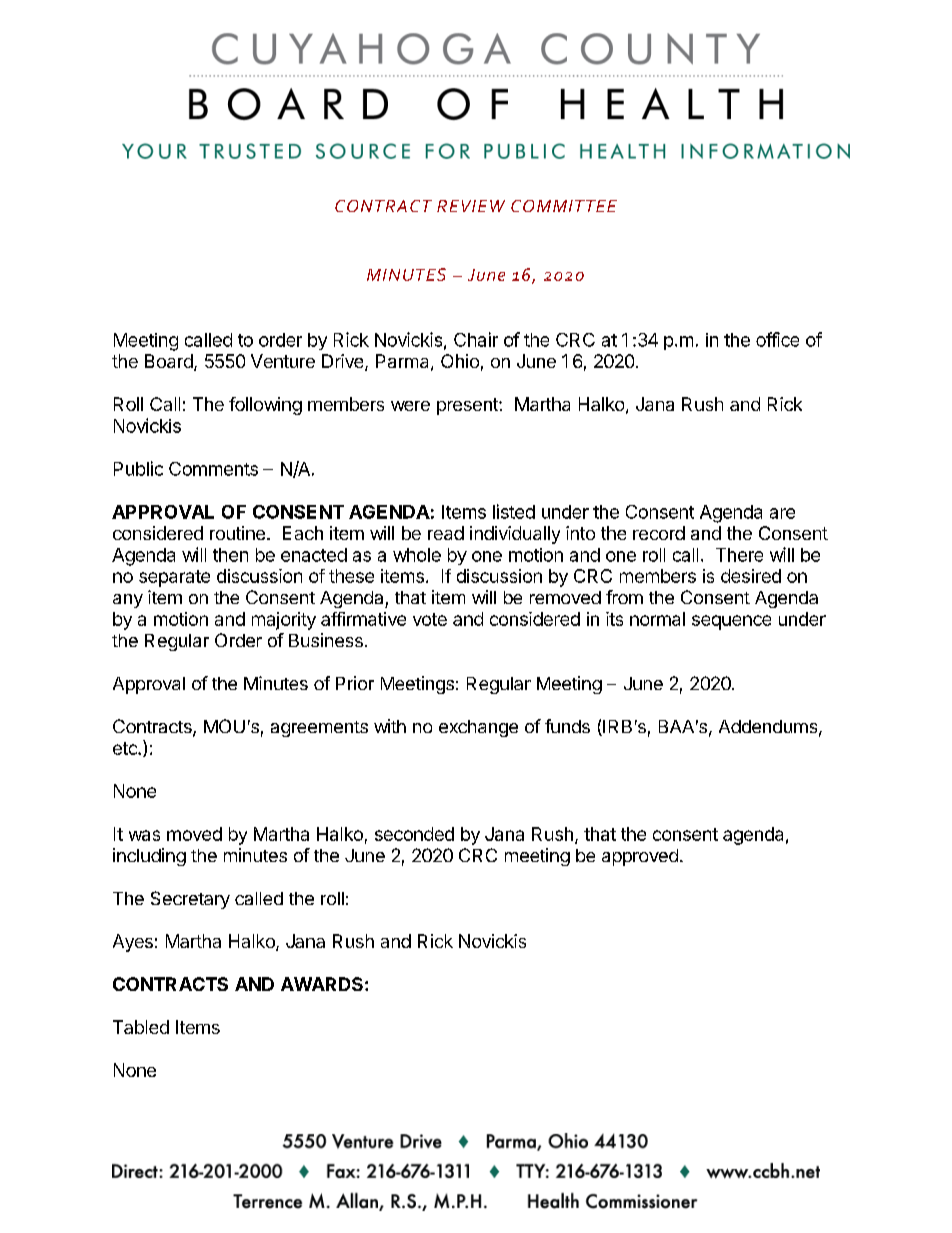  Describe the element at coordinates (430, 619) in the screenshot. I see `vote` at that location.
